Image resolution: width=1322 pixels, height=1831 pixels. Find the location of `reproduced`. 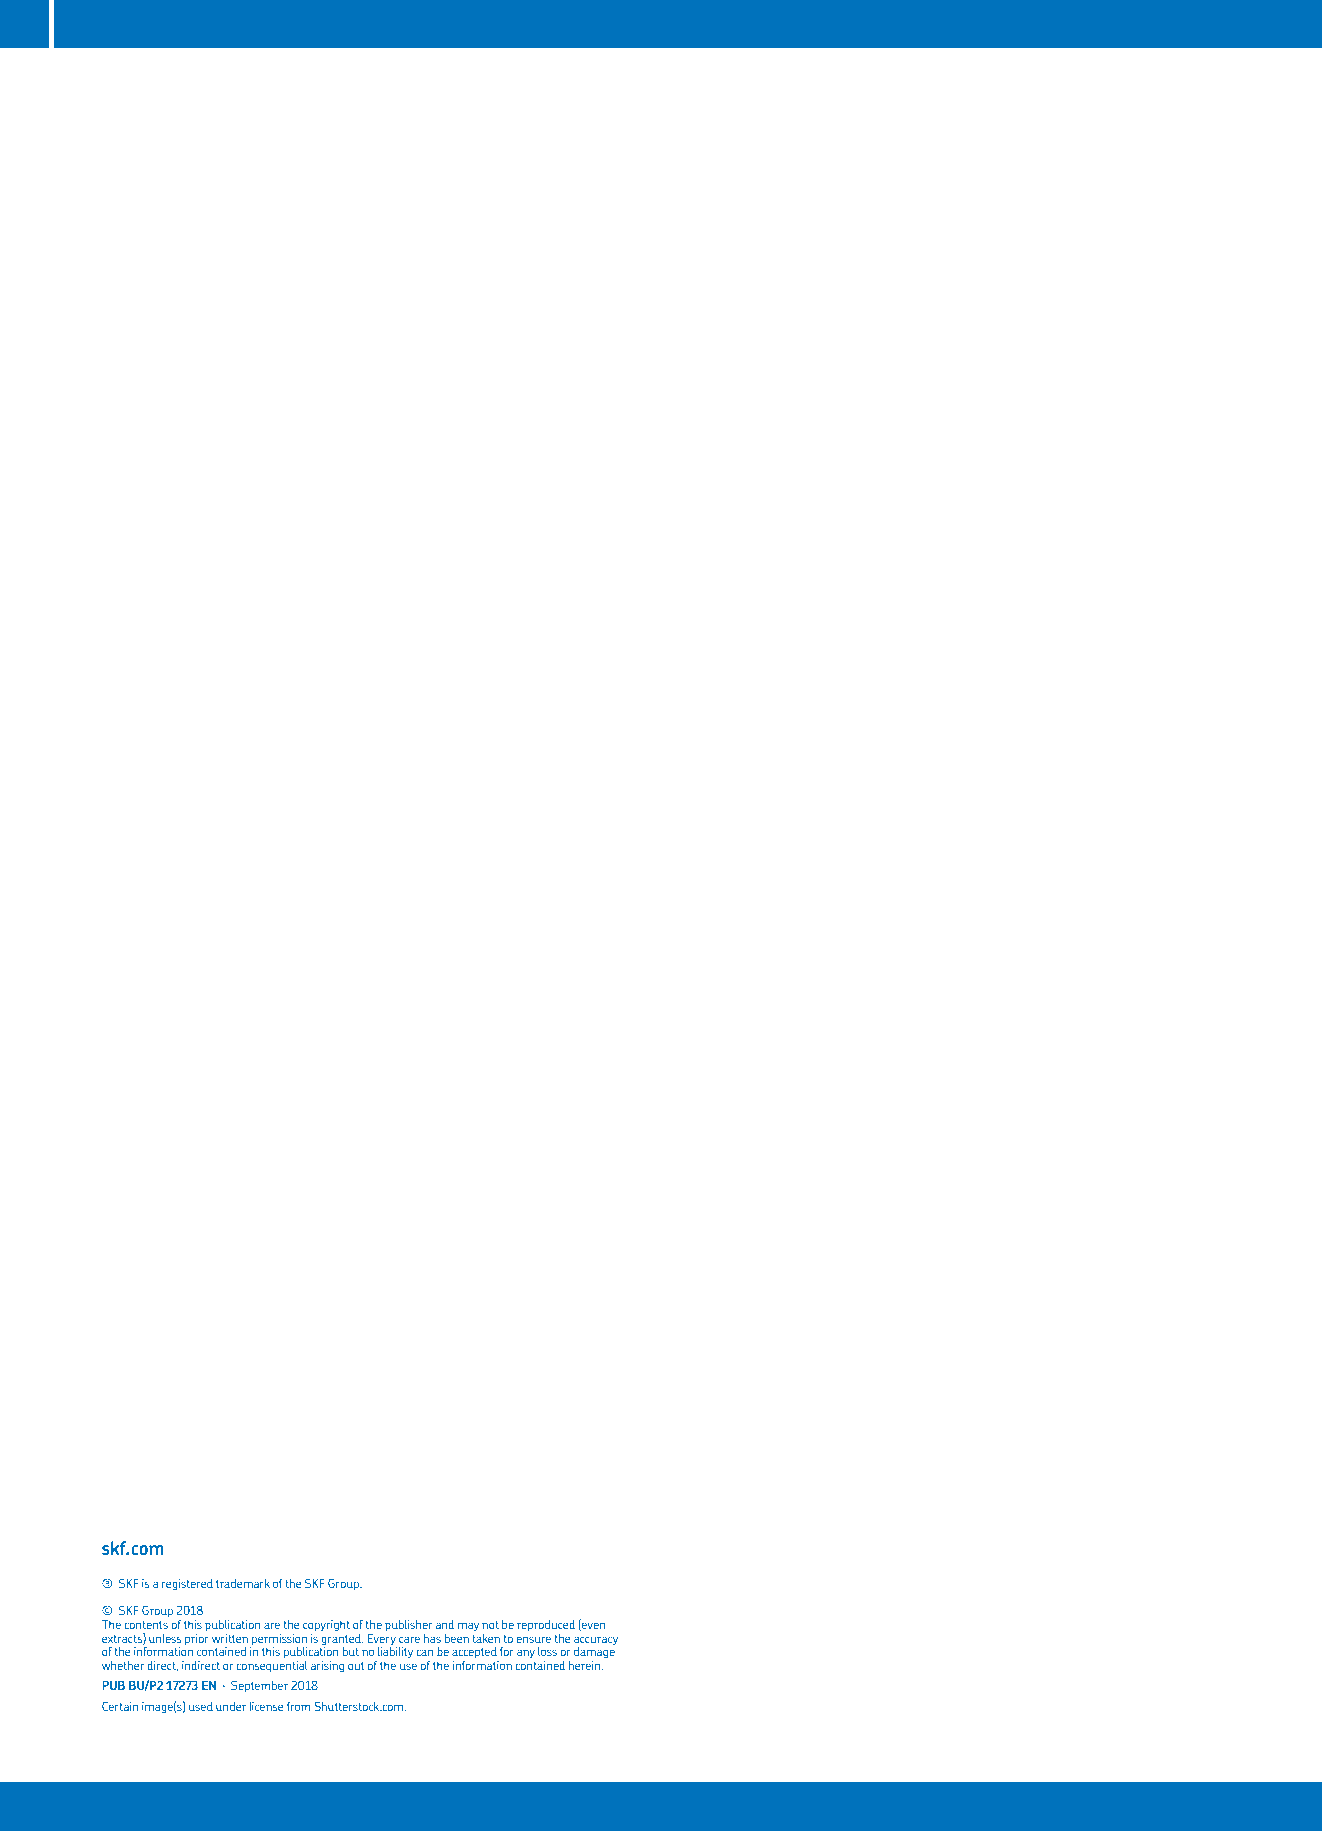

reproduced is located at coordinates (546, 1625).
